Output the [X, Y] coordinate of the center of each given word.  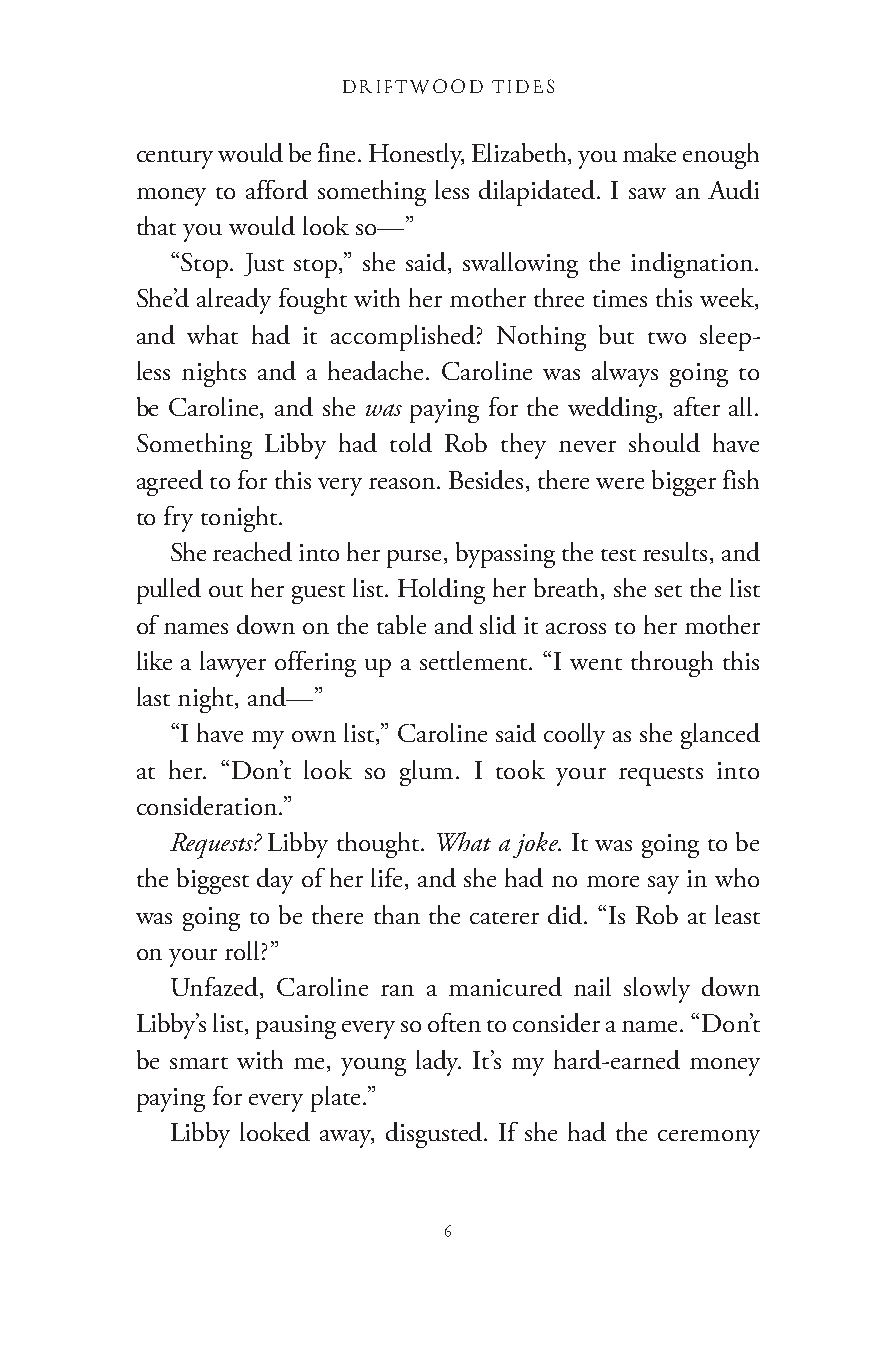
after [697, 406]
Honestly [416, 156]
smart [199, 1063]
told [411, 442]
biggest [213, 881]
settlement [475, 660]
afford [277, 189]
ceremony [709, 1139]
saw [647, 193]
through [672, 664]
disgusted [435, 1135]
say [663, 885]
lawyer [233, 664]
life [386, 877]
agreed [170, 483]
